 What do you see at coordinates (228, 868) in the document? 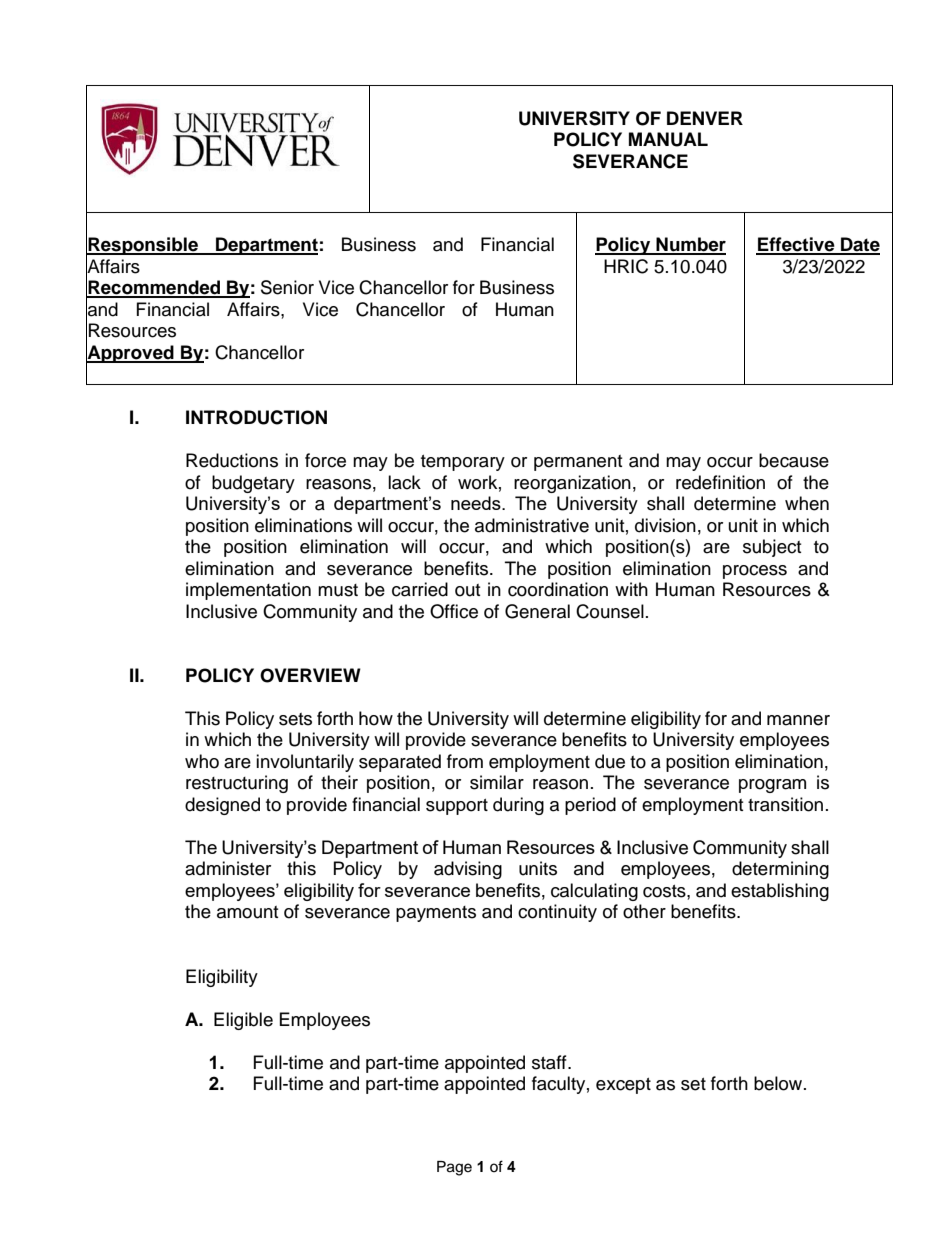
I see `administer` at bounding box center [228, 868].
